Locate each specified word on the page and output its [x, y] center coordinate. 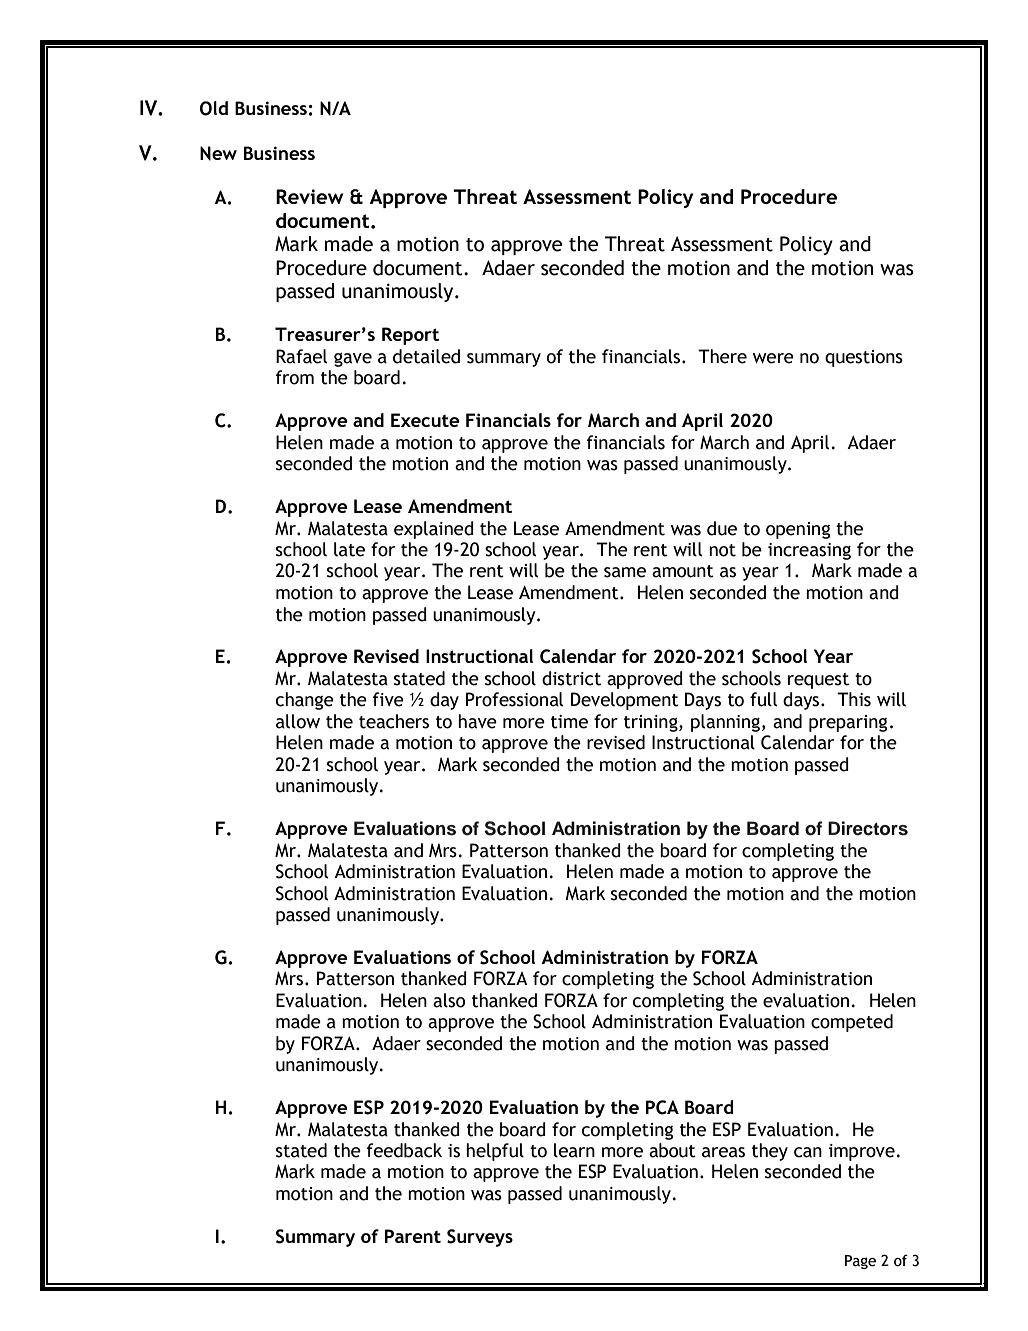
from [295, 377]
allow [298, 721]
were [773, 358]
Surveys [480, 1238]
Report [410, 336]
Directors [868, 828]
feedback [404, 1150]
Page [860, 1262]
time [569, 722]
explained [434, 530]
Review [309, 196]
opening [798, 530]
